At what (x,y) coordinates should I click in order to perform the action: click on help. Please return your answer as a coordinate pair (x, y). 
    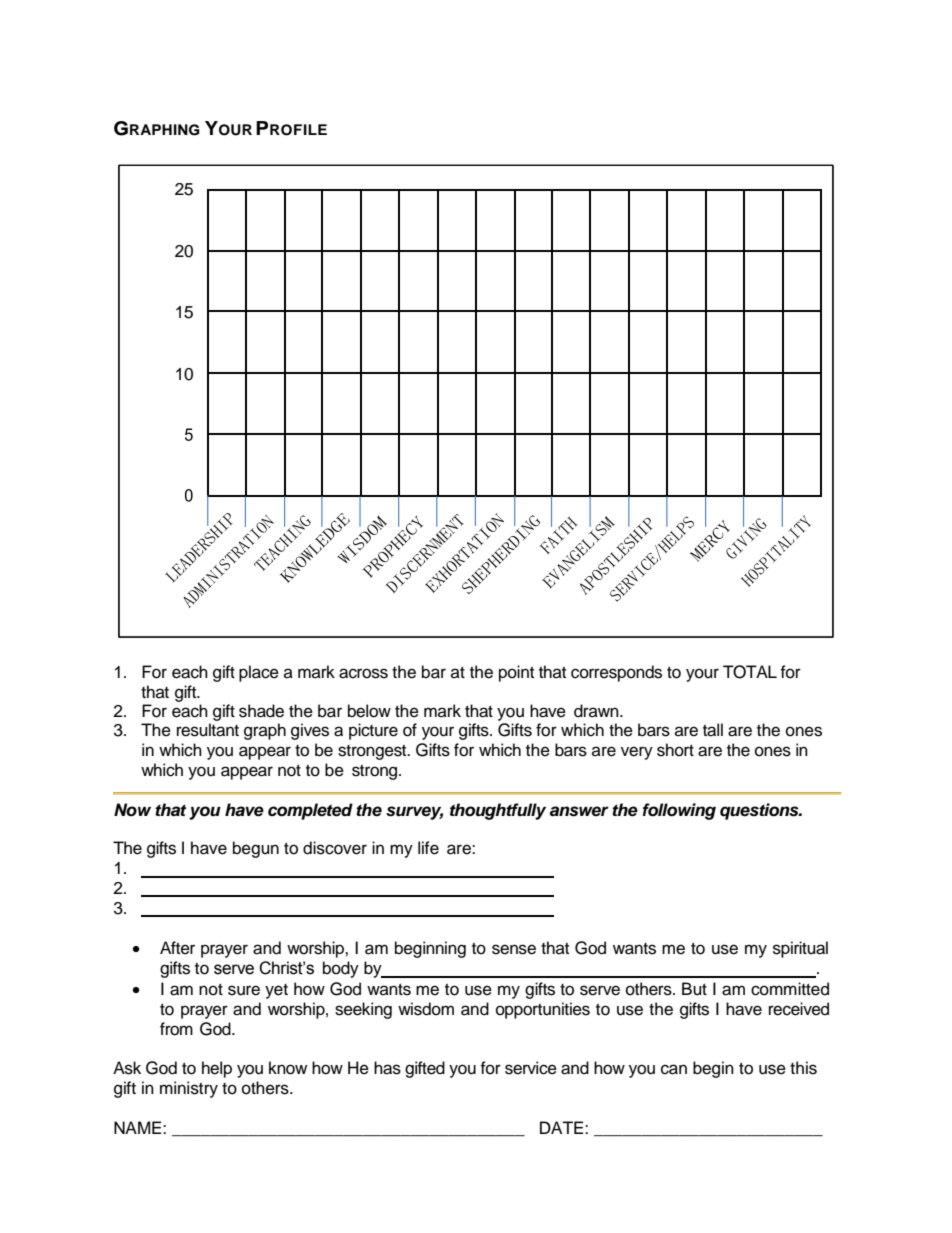
    Looking at the image, I should click on (217, 1069).
